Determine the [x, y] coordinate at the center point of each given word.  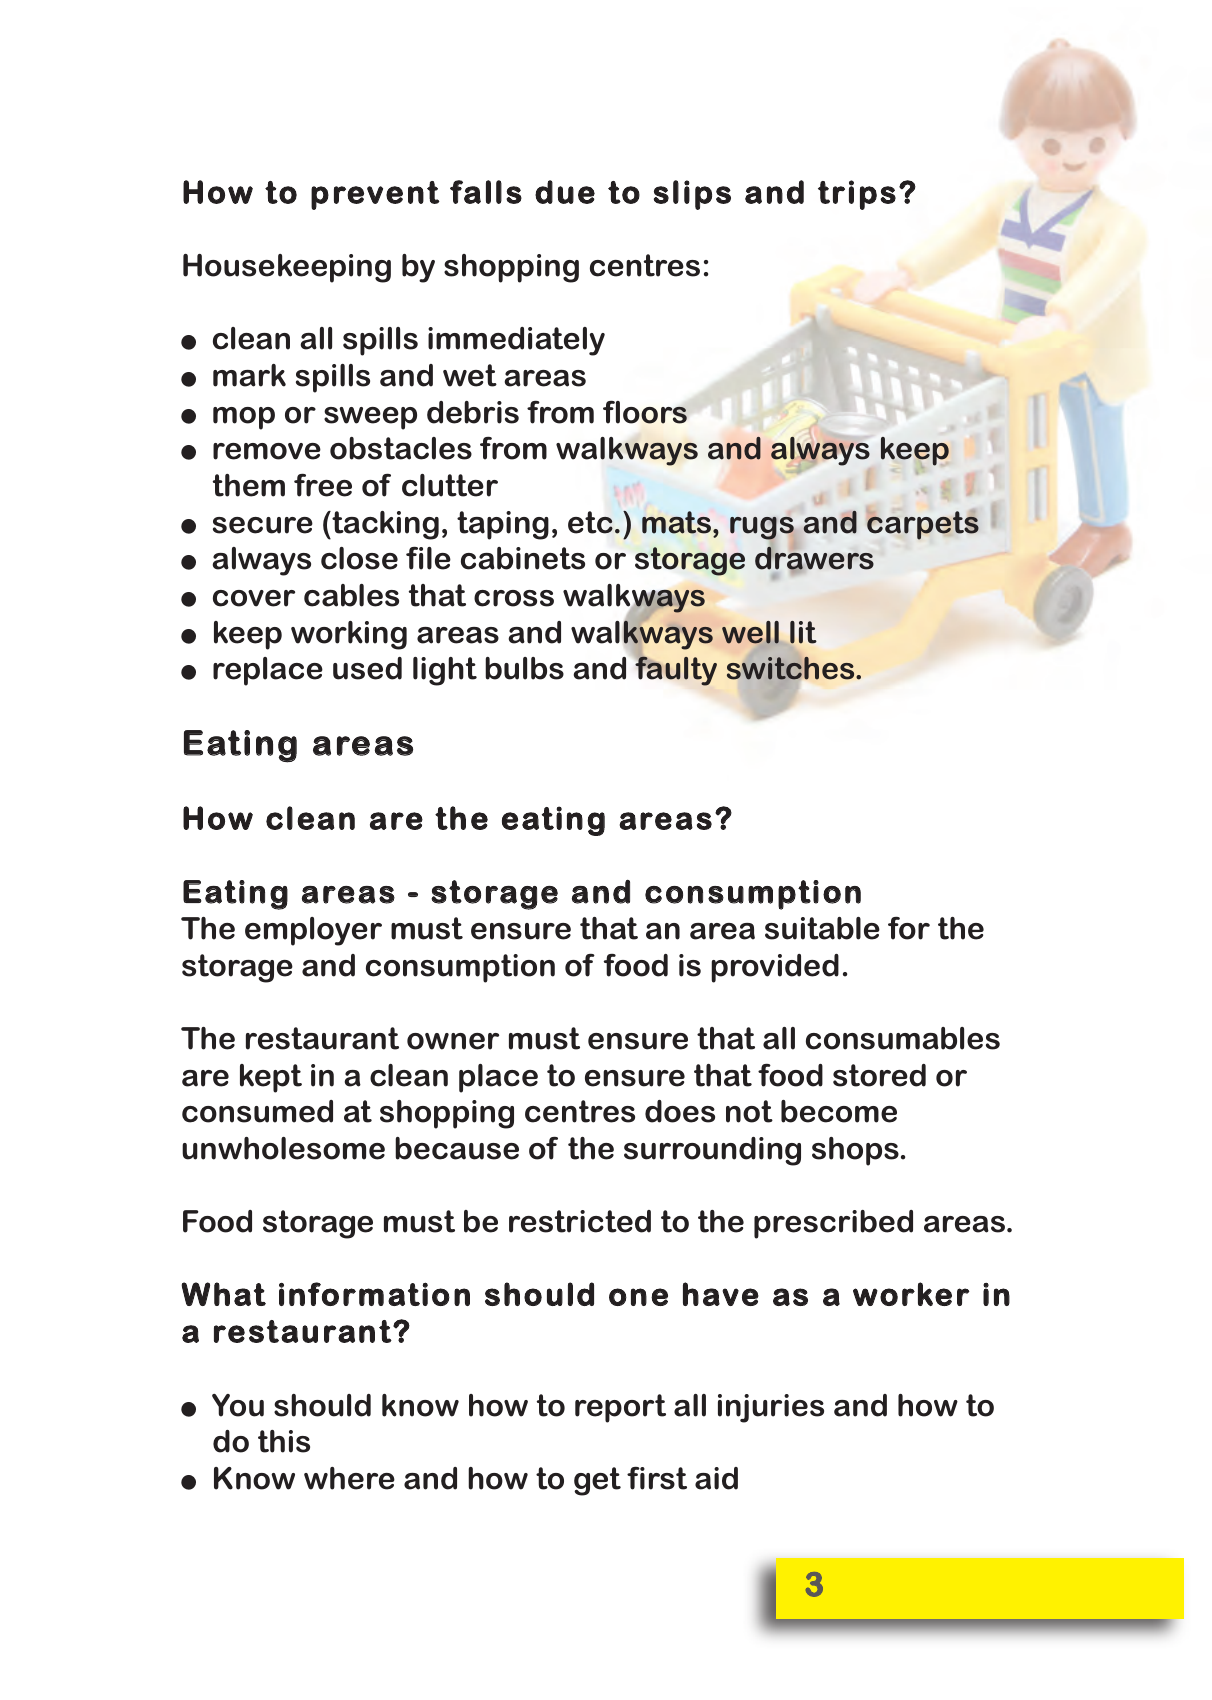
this [284, 1441]
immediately [516, 341]
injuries [771, 1408]
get [597, 1481]
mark [249, 375]
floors [645, 412]
